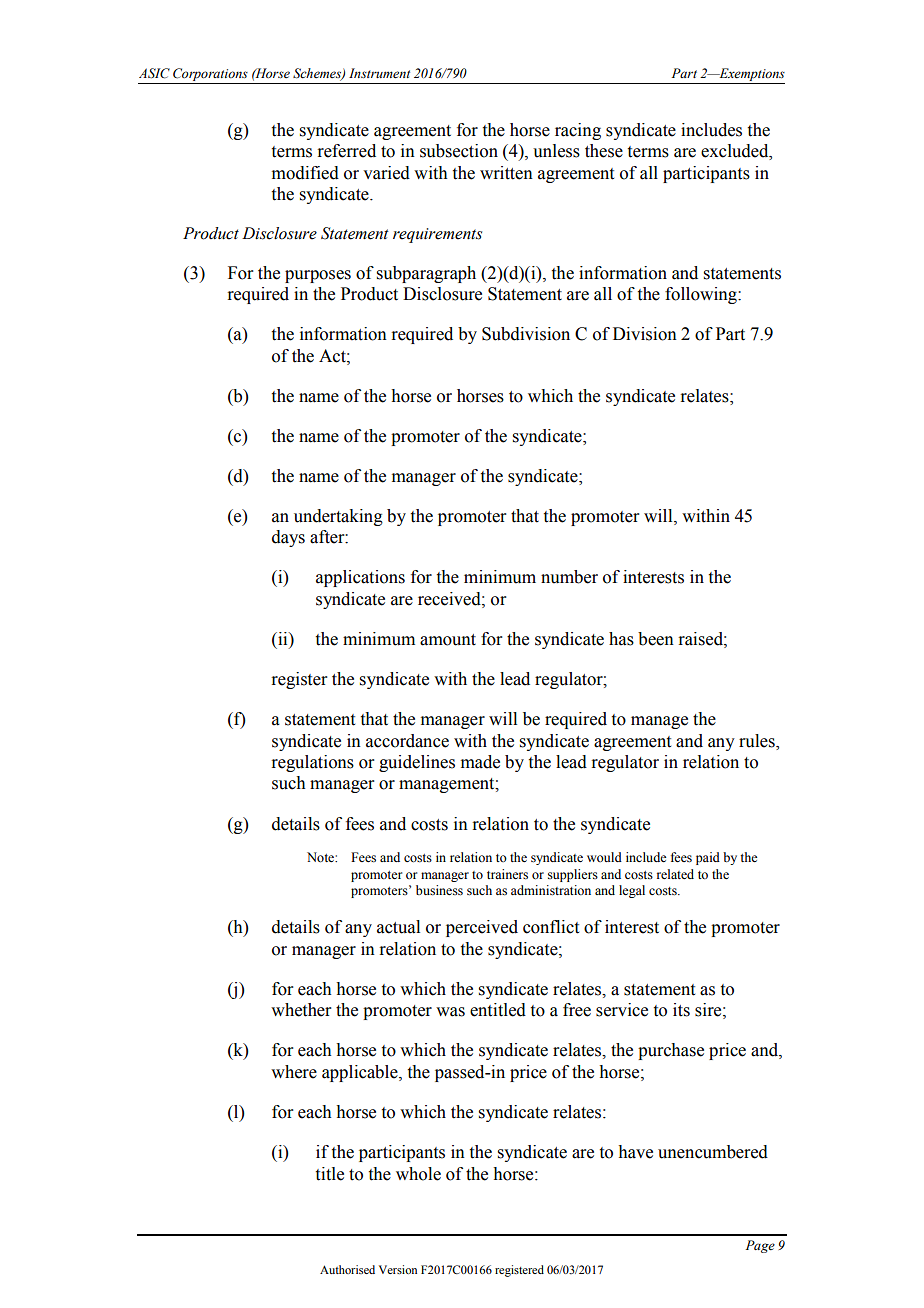 Image resolution: width=924 pixels, height=1308 pixels. What do you see at coordinates (482, 928) in the document?
I see `perceived` at bounding box center [482, 928].
